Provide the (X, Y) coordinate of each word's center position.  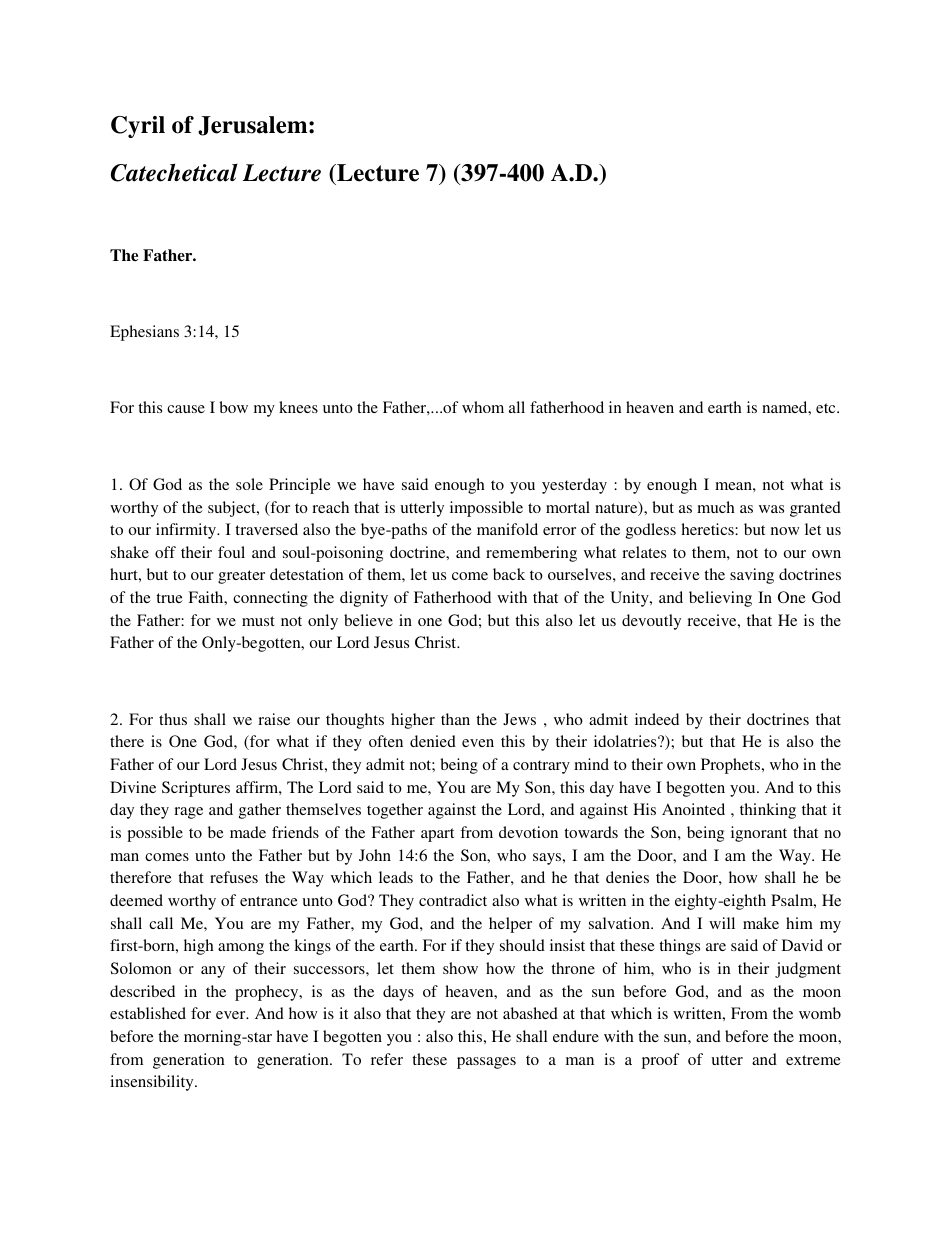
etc (827, 408)
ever (232, 1015)
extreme (813, 1060)
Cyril (138, 127)
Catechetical (174, 172)
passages (486, 1063)
